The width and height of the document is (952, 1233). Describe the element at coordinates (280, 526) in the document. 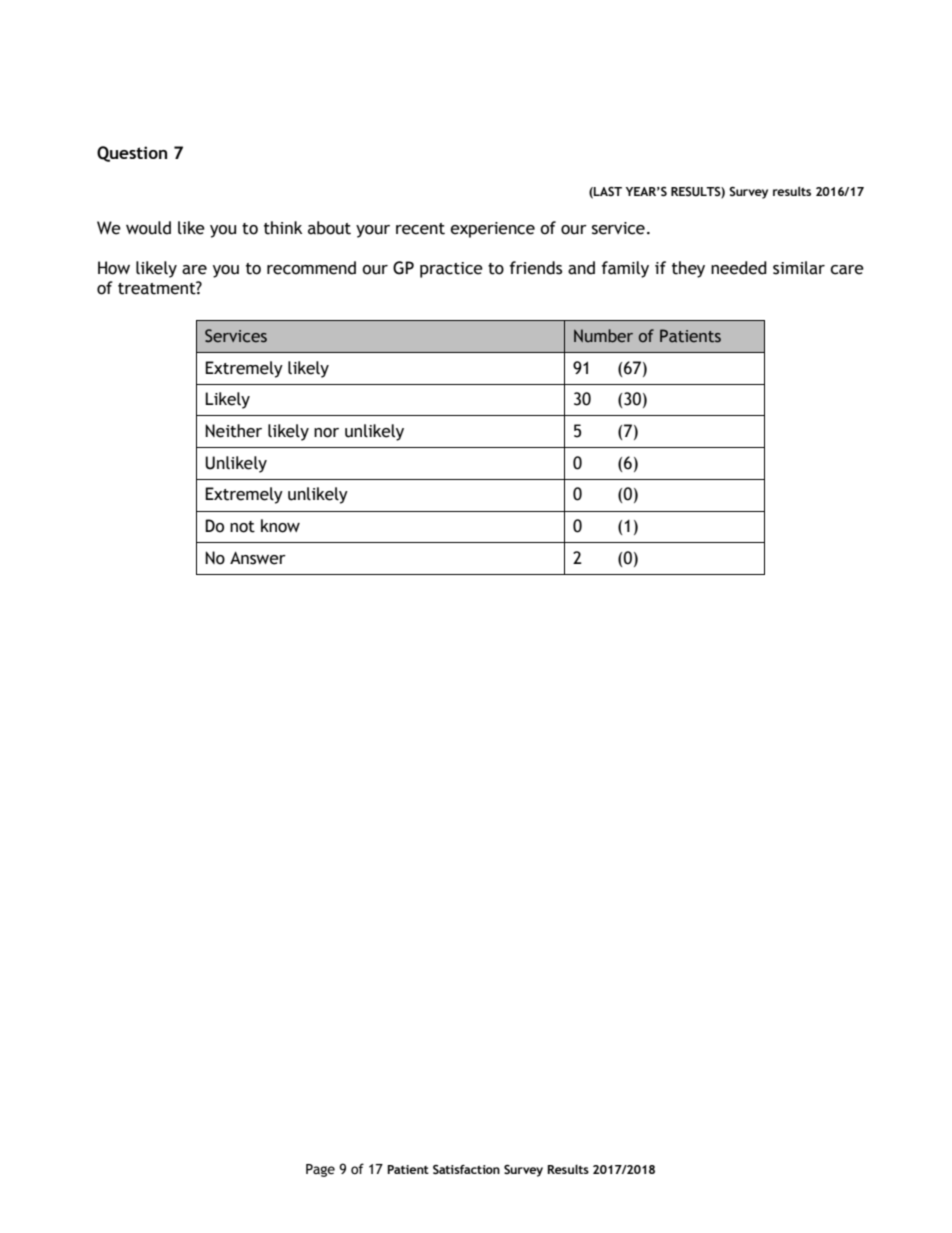

I see `know` at that location.
